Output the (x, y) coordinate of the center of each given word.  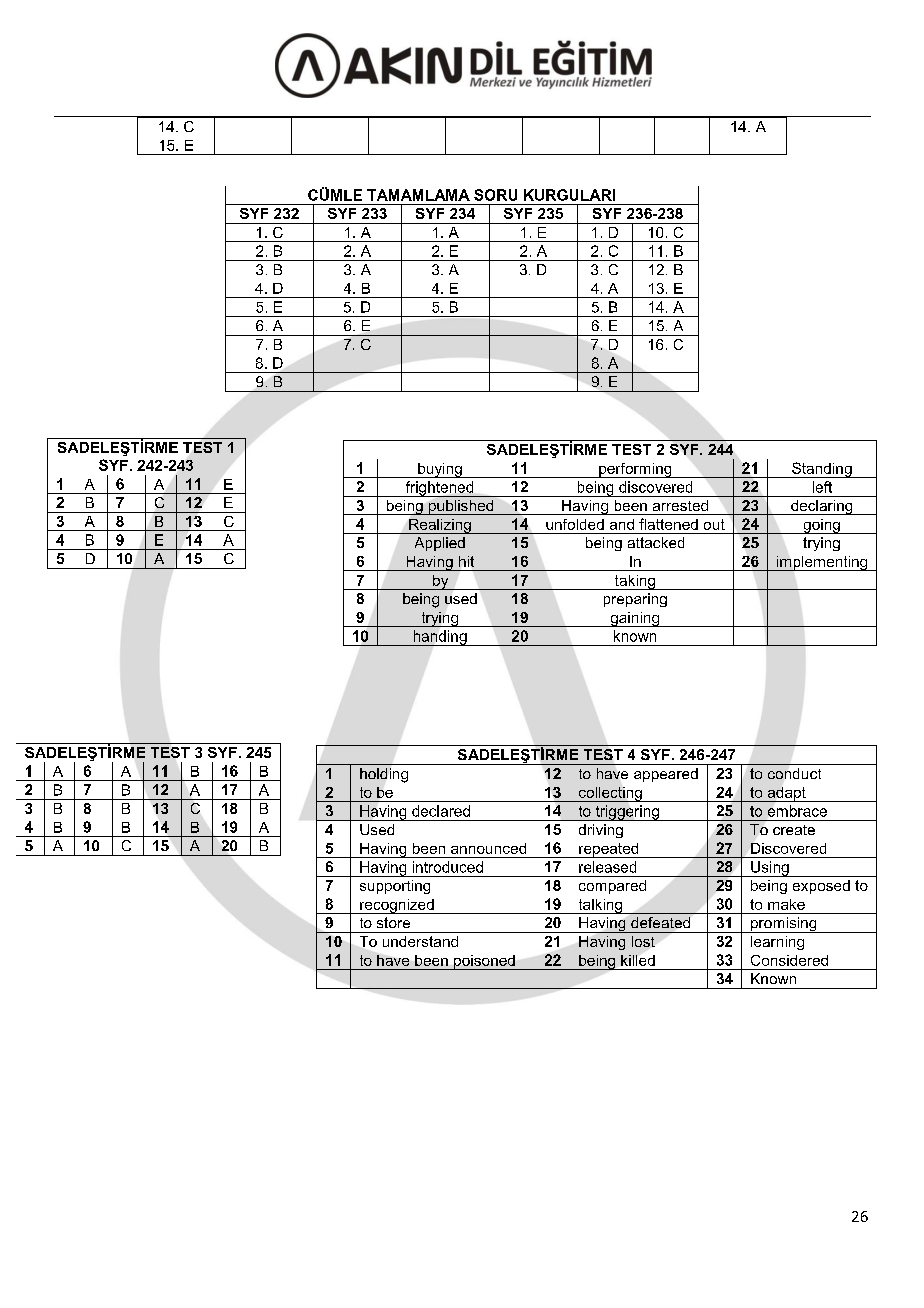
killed (638, 960)
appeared (666, 775)
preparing (635, 600)
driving (601, 831)
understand (420, 941)
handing (440, 638)
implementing (822, 563)
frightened (439, 489)
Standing (822, 470)
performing (635, 470)
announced (488, 848)
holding (384, 775)
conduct (794, 773)
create (794, 830)
